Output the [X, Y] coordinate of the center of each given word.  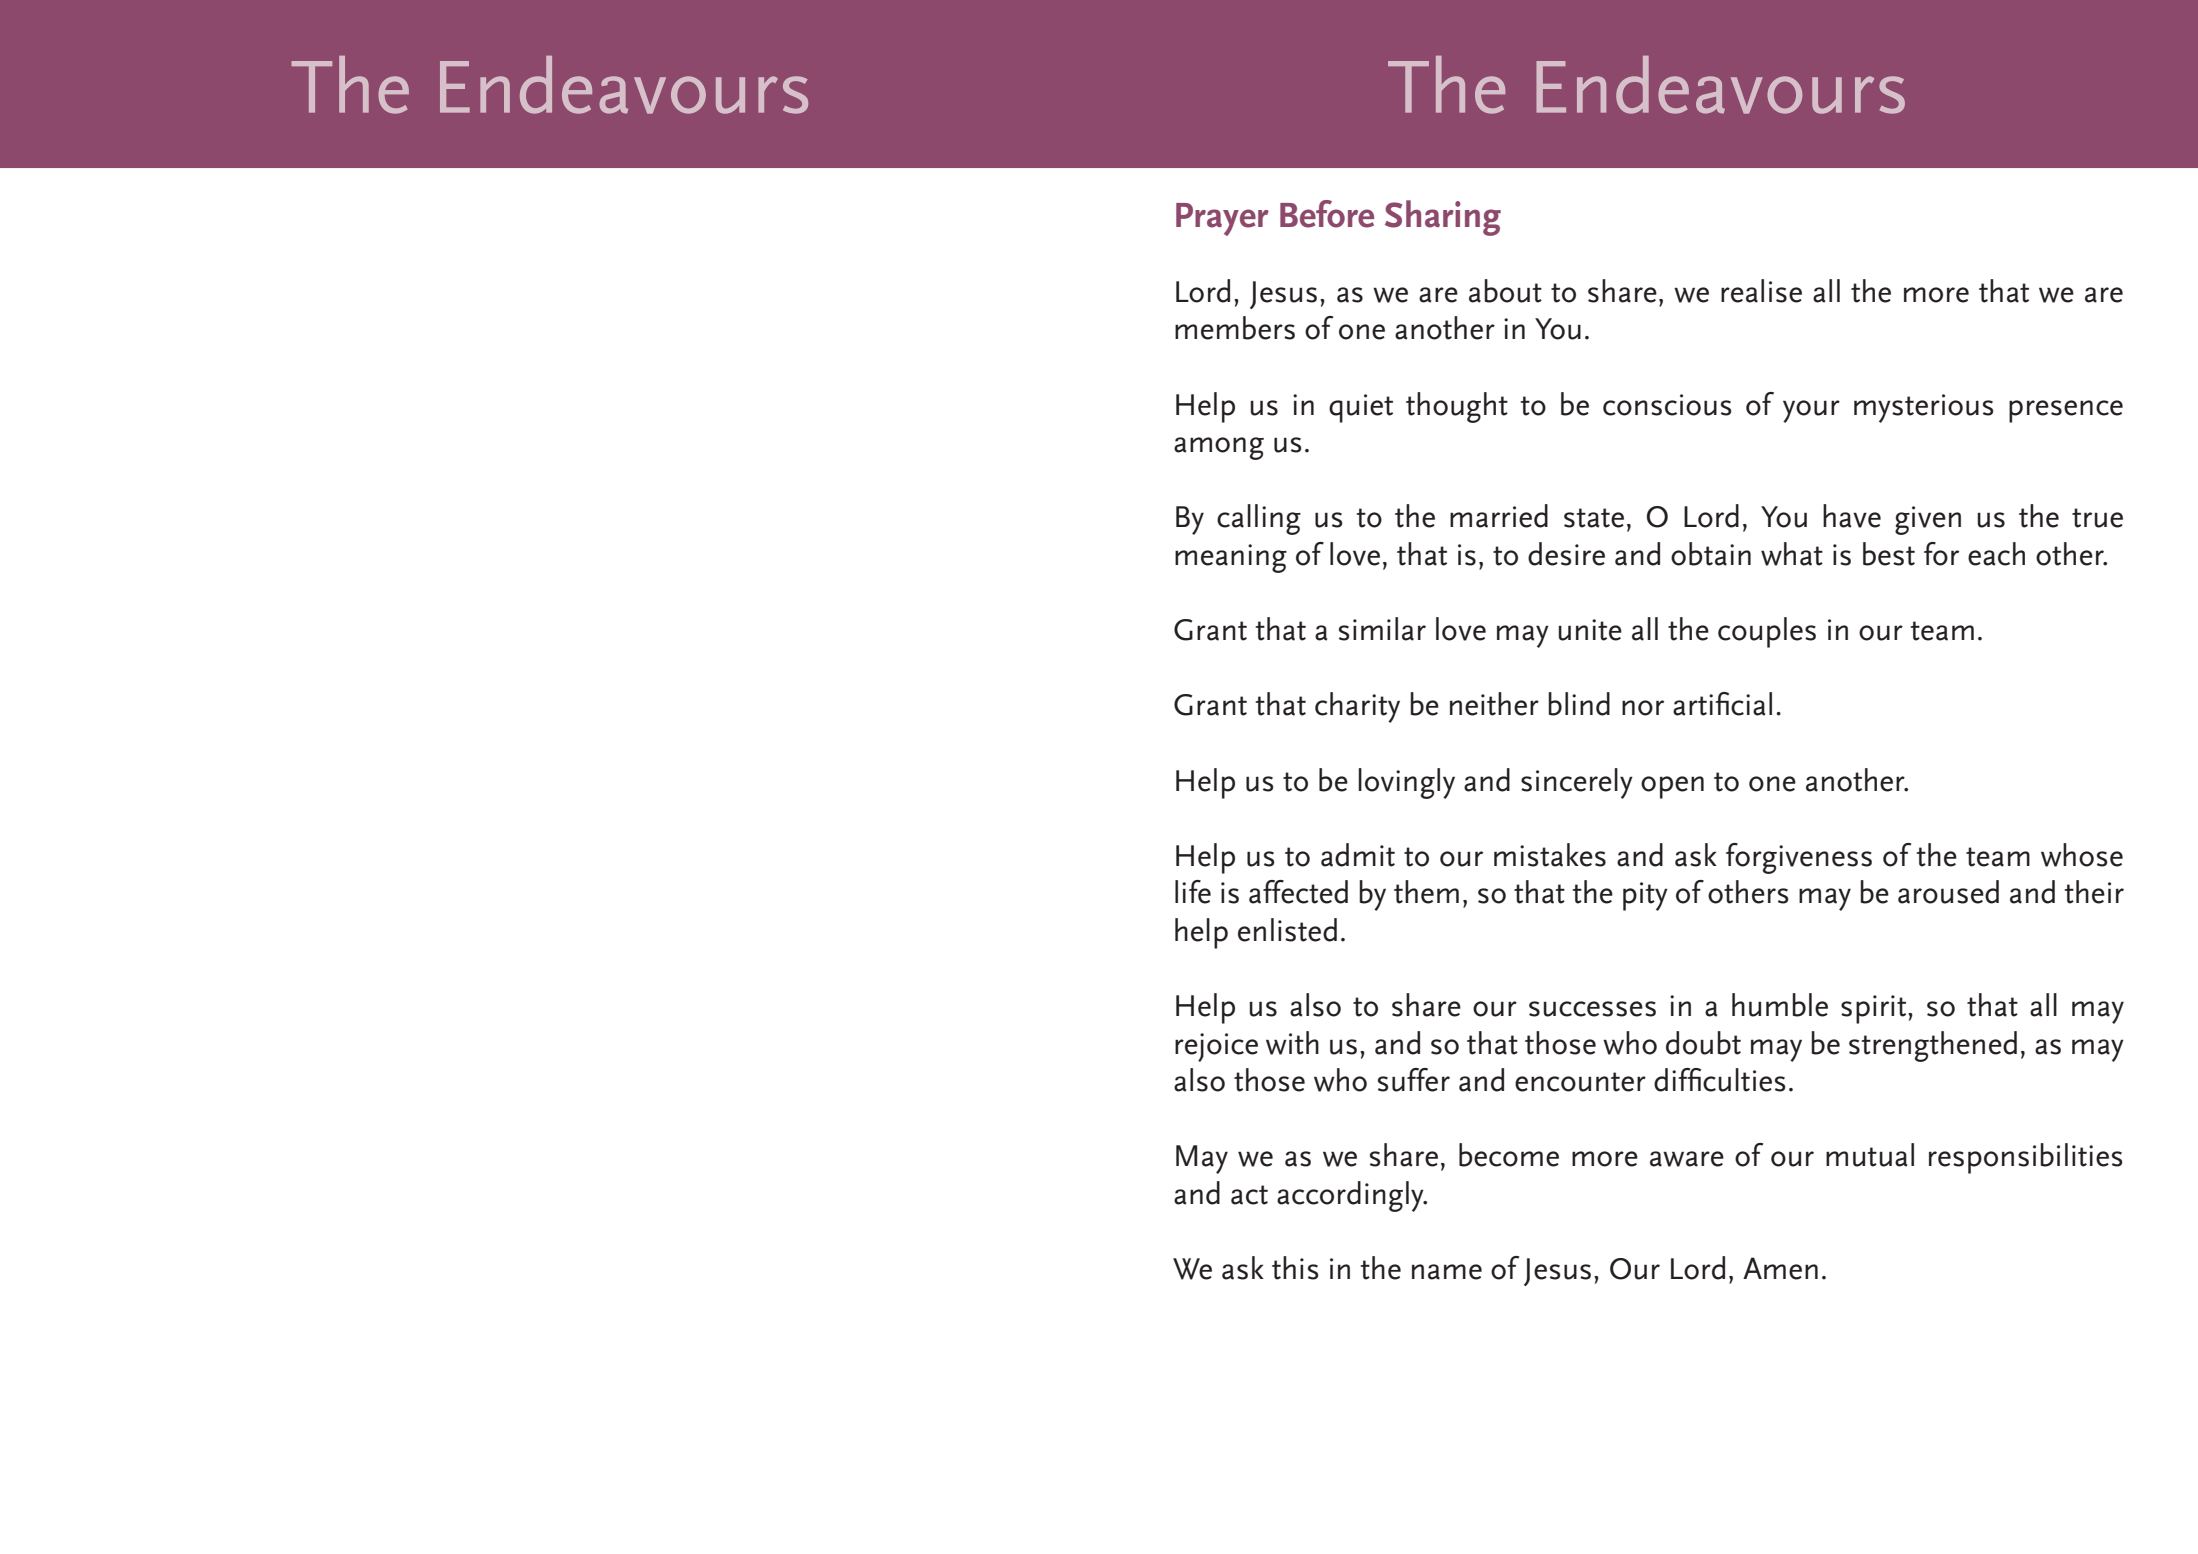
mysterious [1924, 408]
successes [1592, 1009]
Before [1327, 214]
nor [1643, 708]
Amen [1780, 1268]
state [1594, 518]
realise [1761, 291]
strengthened [1933, 1046]
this [1295, 1268]
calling [1259, 519]
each [1996, 554]
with [1292, 1043]
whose [2082, 855]
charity [1357, 707]
